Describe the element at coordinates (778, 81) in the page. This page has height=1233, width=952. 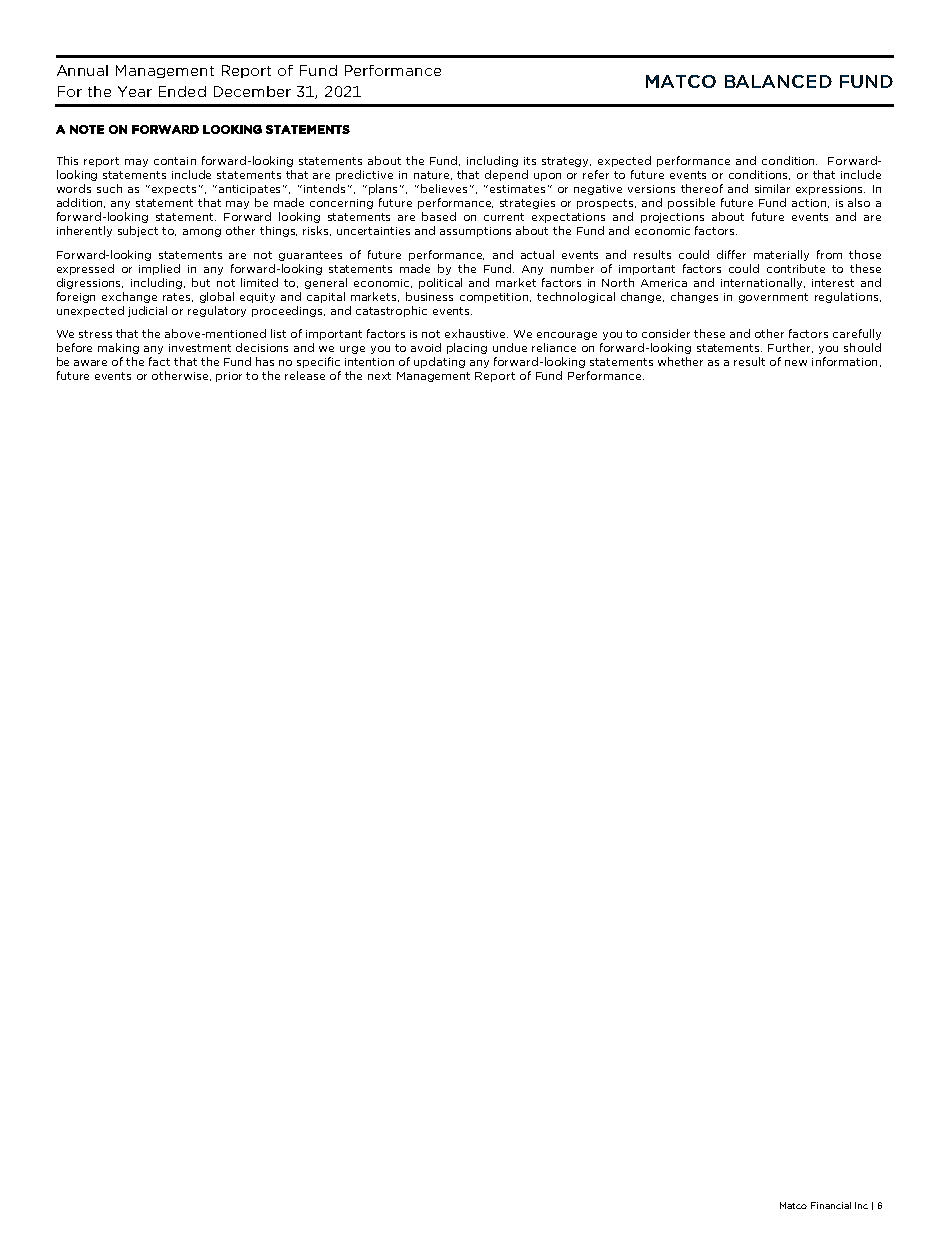
I see `BALANCED` at that location.
